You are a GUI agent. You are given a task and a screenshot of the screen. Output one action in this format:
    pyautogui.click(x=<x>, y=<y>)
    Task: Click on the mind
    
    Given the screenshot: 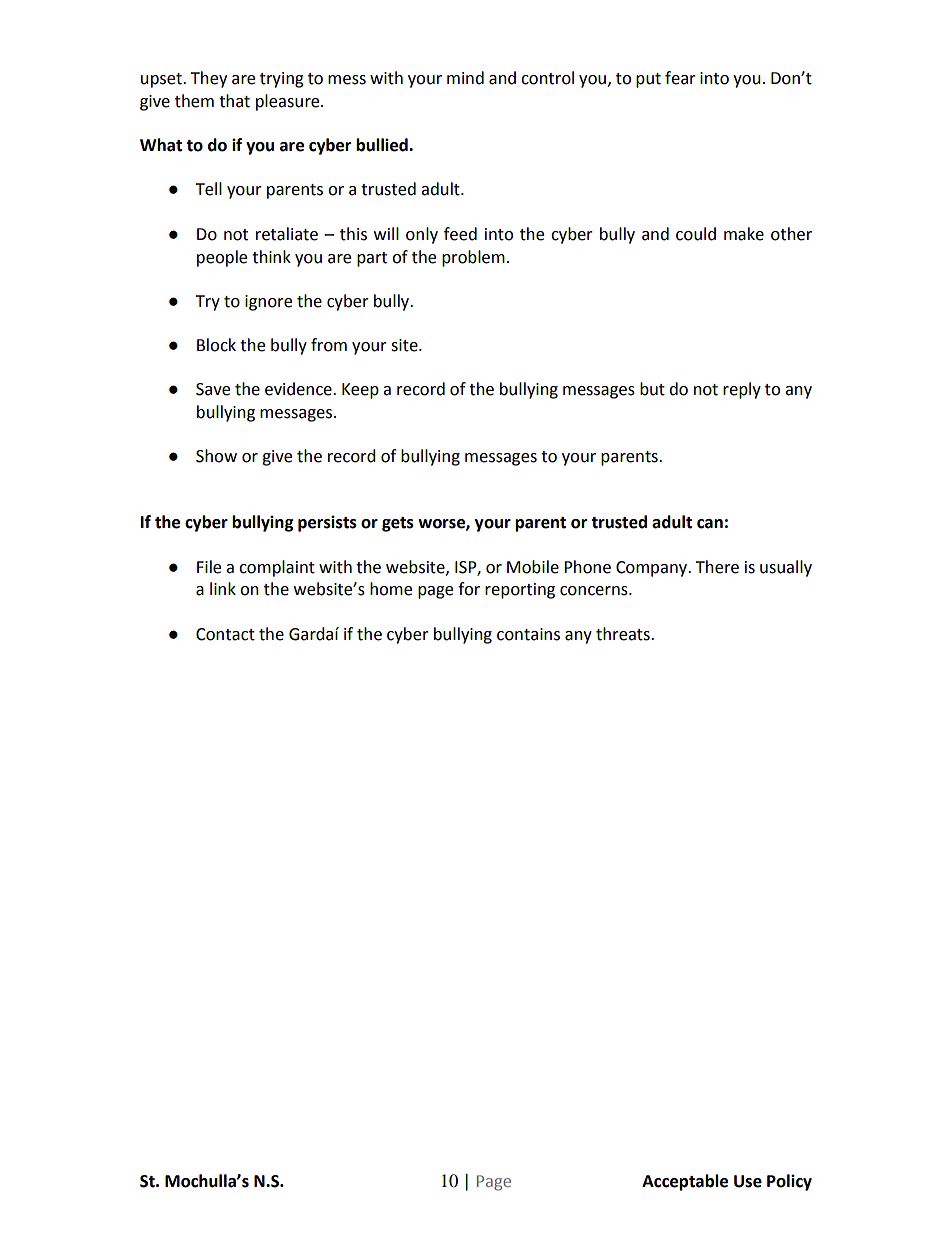 What is the action you would take?
    pyautogui.click(x=465, y=78)
